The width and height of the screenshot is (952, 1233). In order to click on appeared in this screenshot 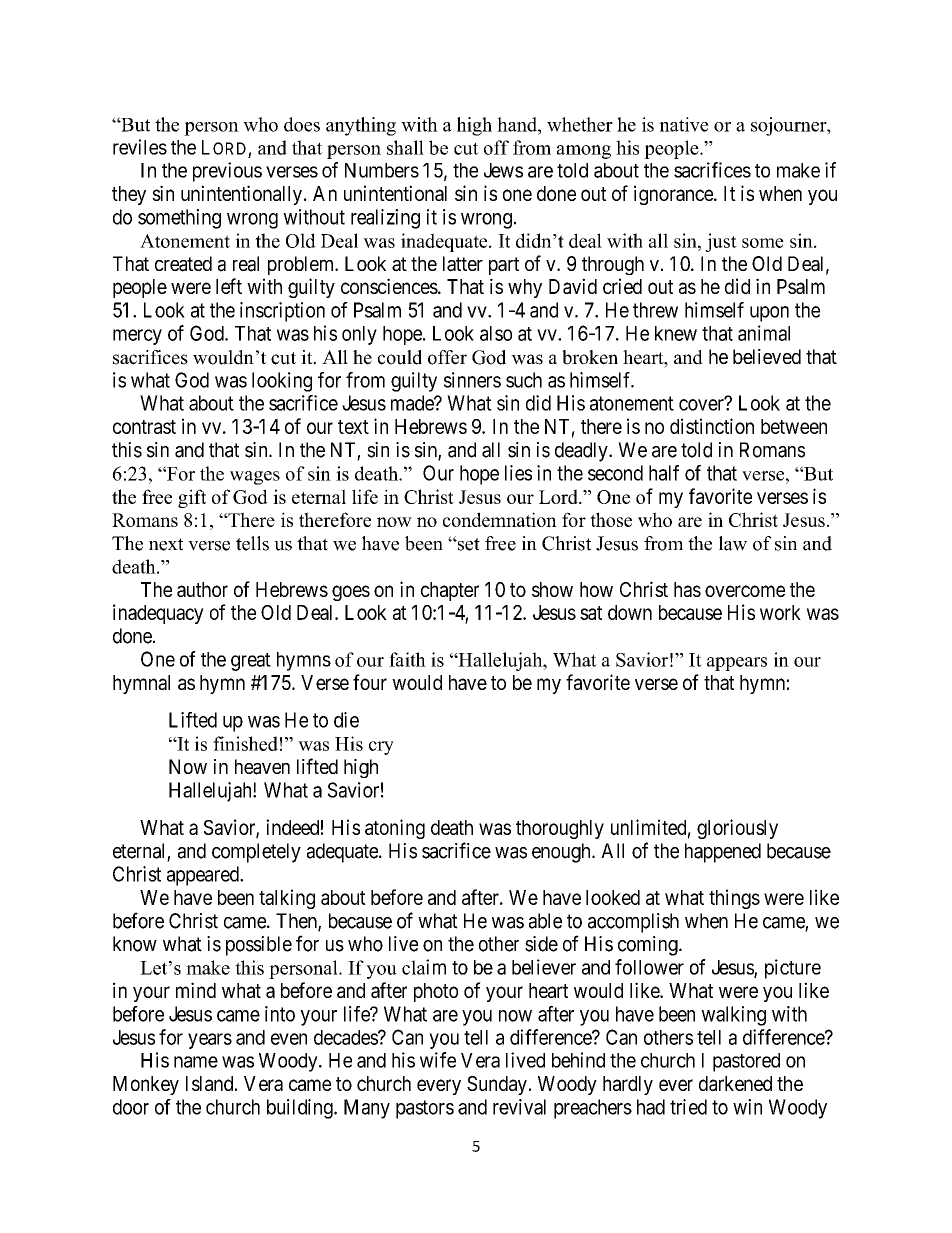, I will do `click(204, 876)`.
